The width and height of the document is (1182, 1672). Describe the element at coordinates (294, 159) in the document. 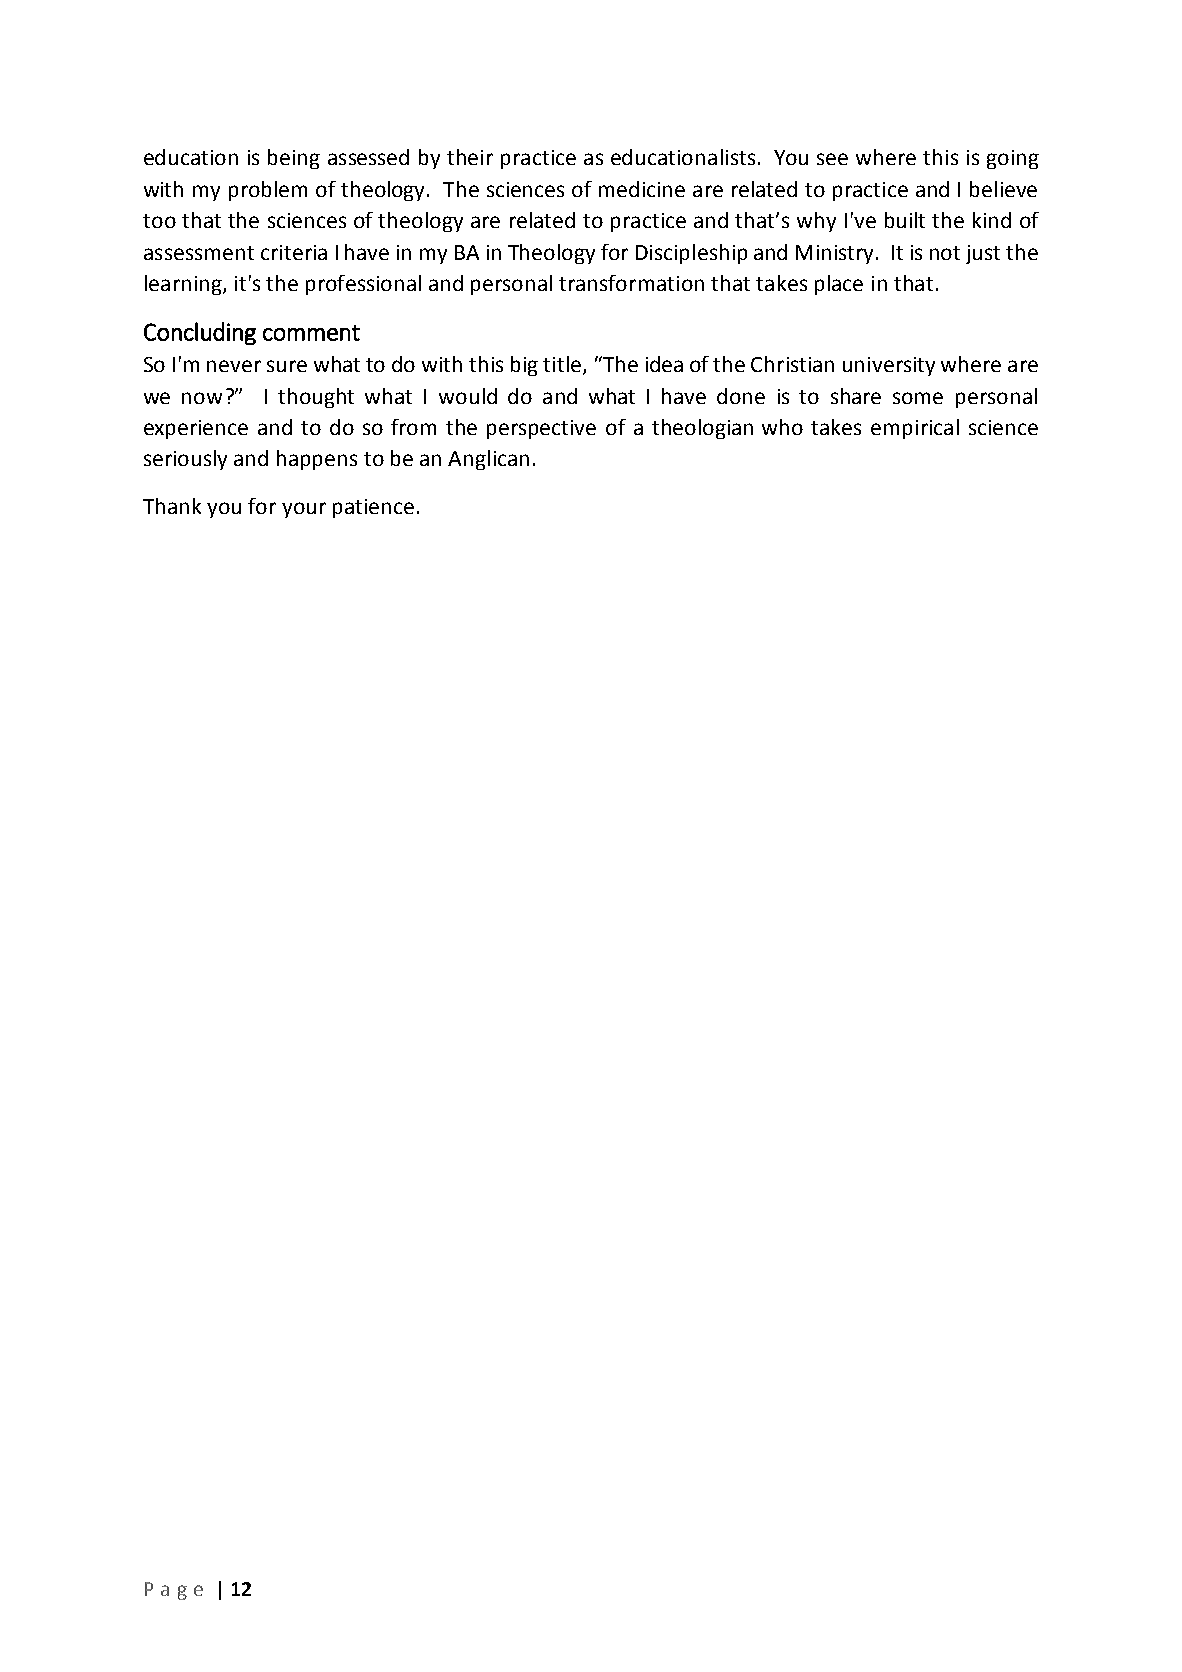

I see `being` at that location.
